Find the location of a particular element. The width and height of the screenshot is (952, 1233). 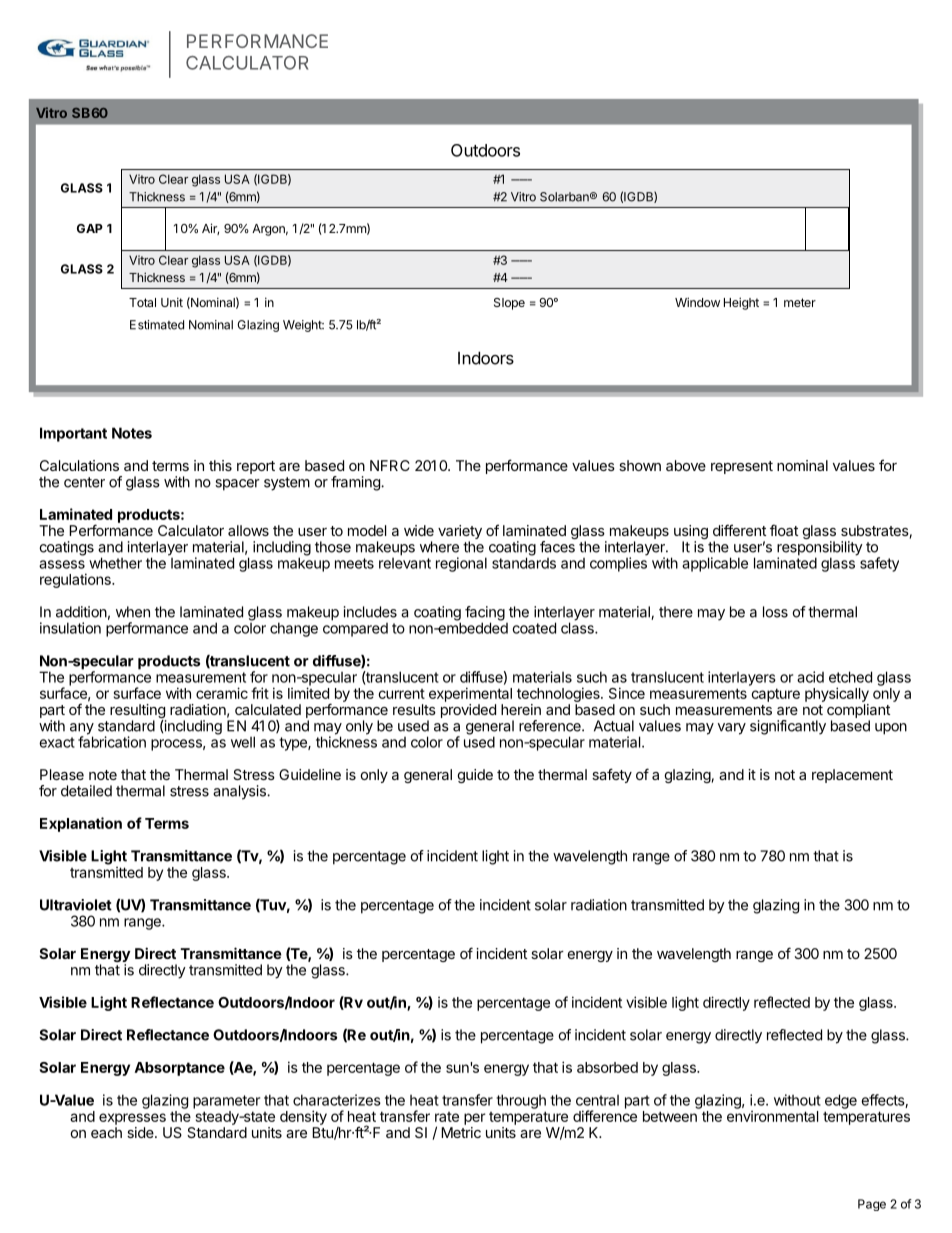

reference is located at coordinates (551, 726).
